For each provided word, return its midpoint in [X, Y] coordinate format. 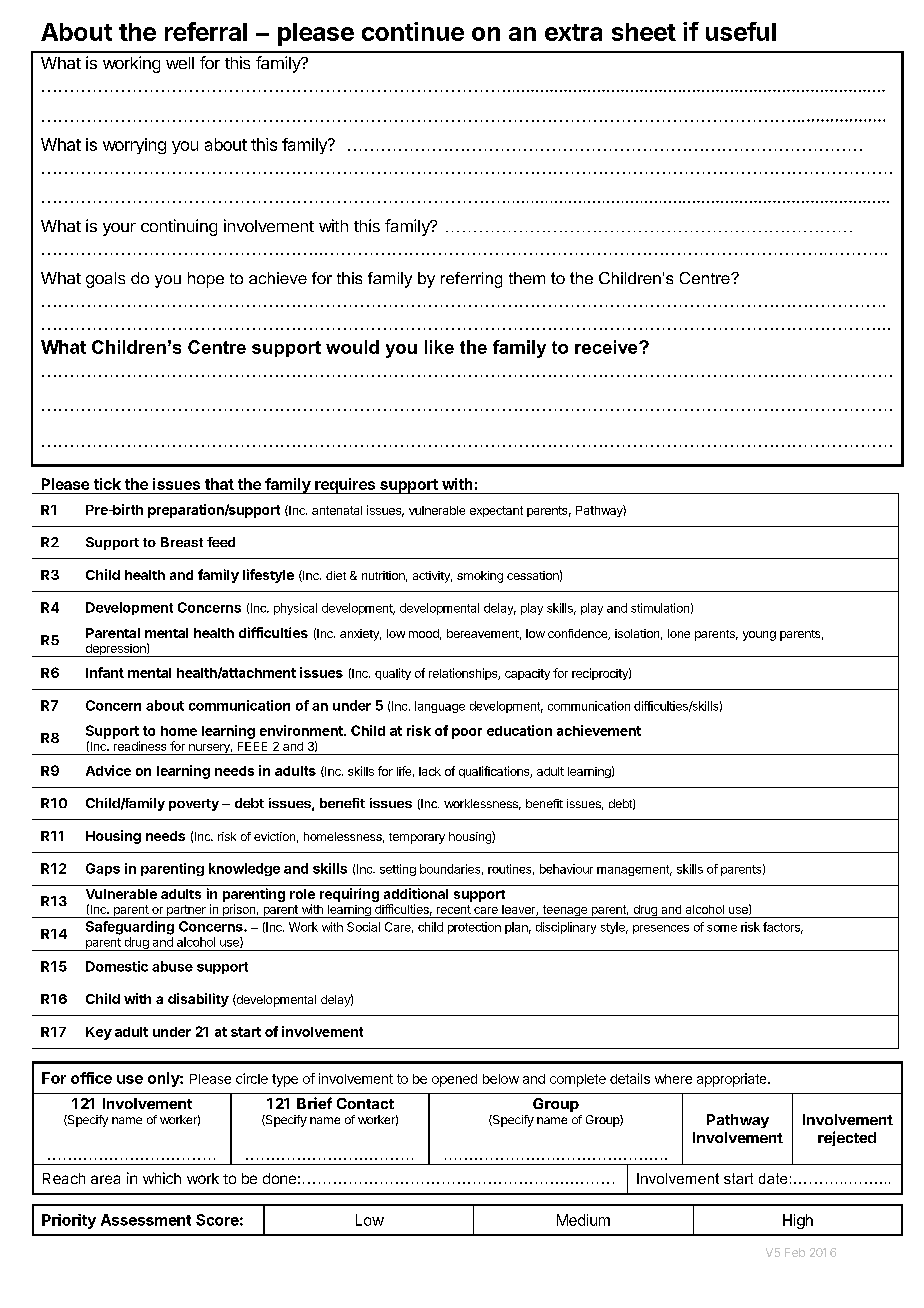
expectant [496, 511]
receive [607, 347]
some [722, 928]
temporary [417, 838]
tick [107, 484]
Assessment [146, 1220]
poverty [194, 805]
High [798, 1221]
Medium [583, 1220]
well [180, 63]
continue [413, 31]
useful [741, 31]
